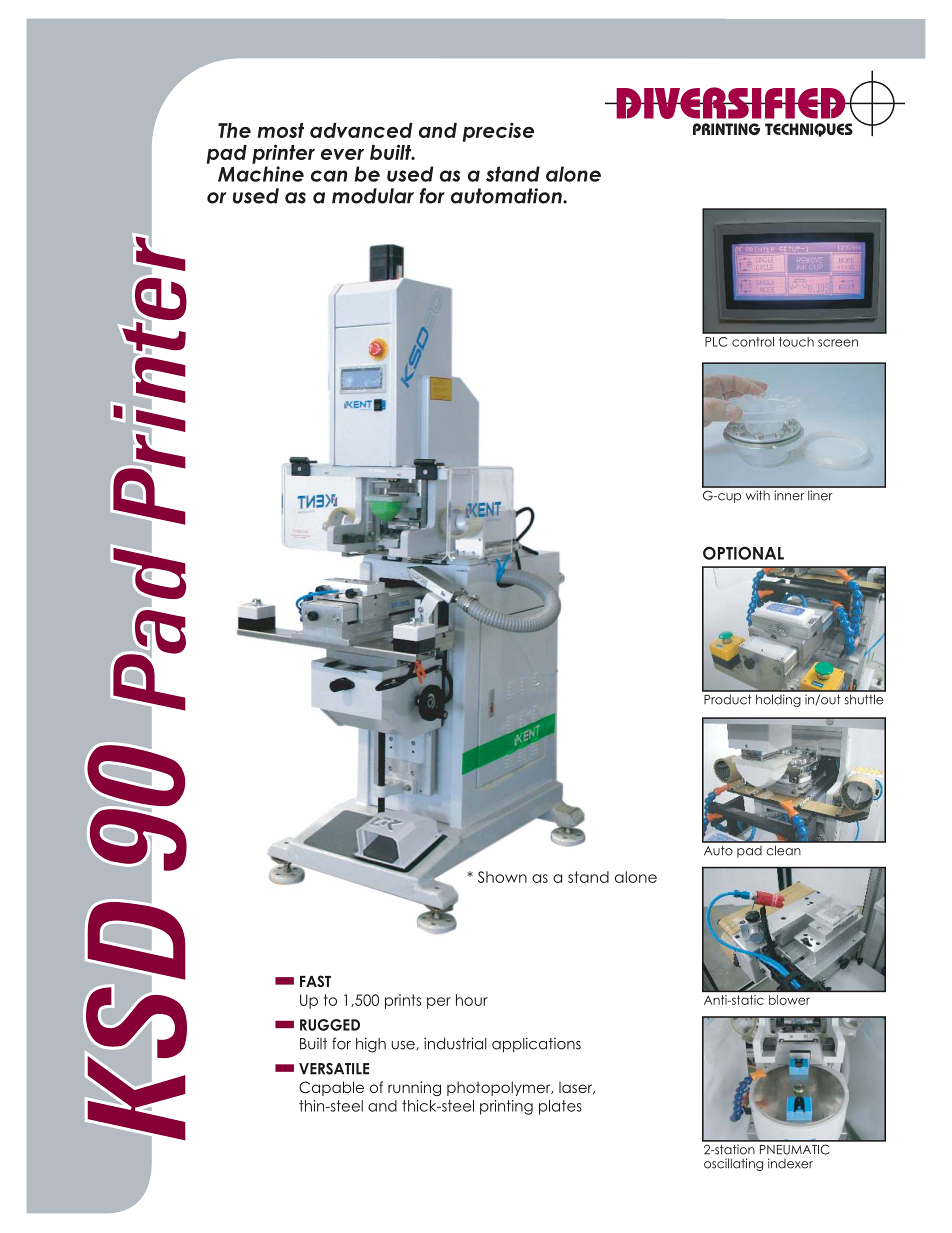  I want to click on most, so click(281, 130).
